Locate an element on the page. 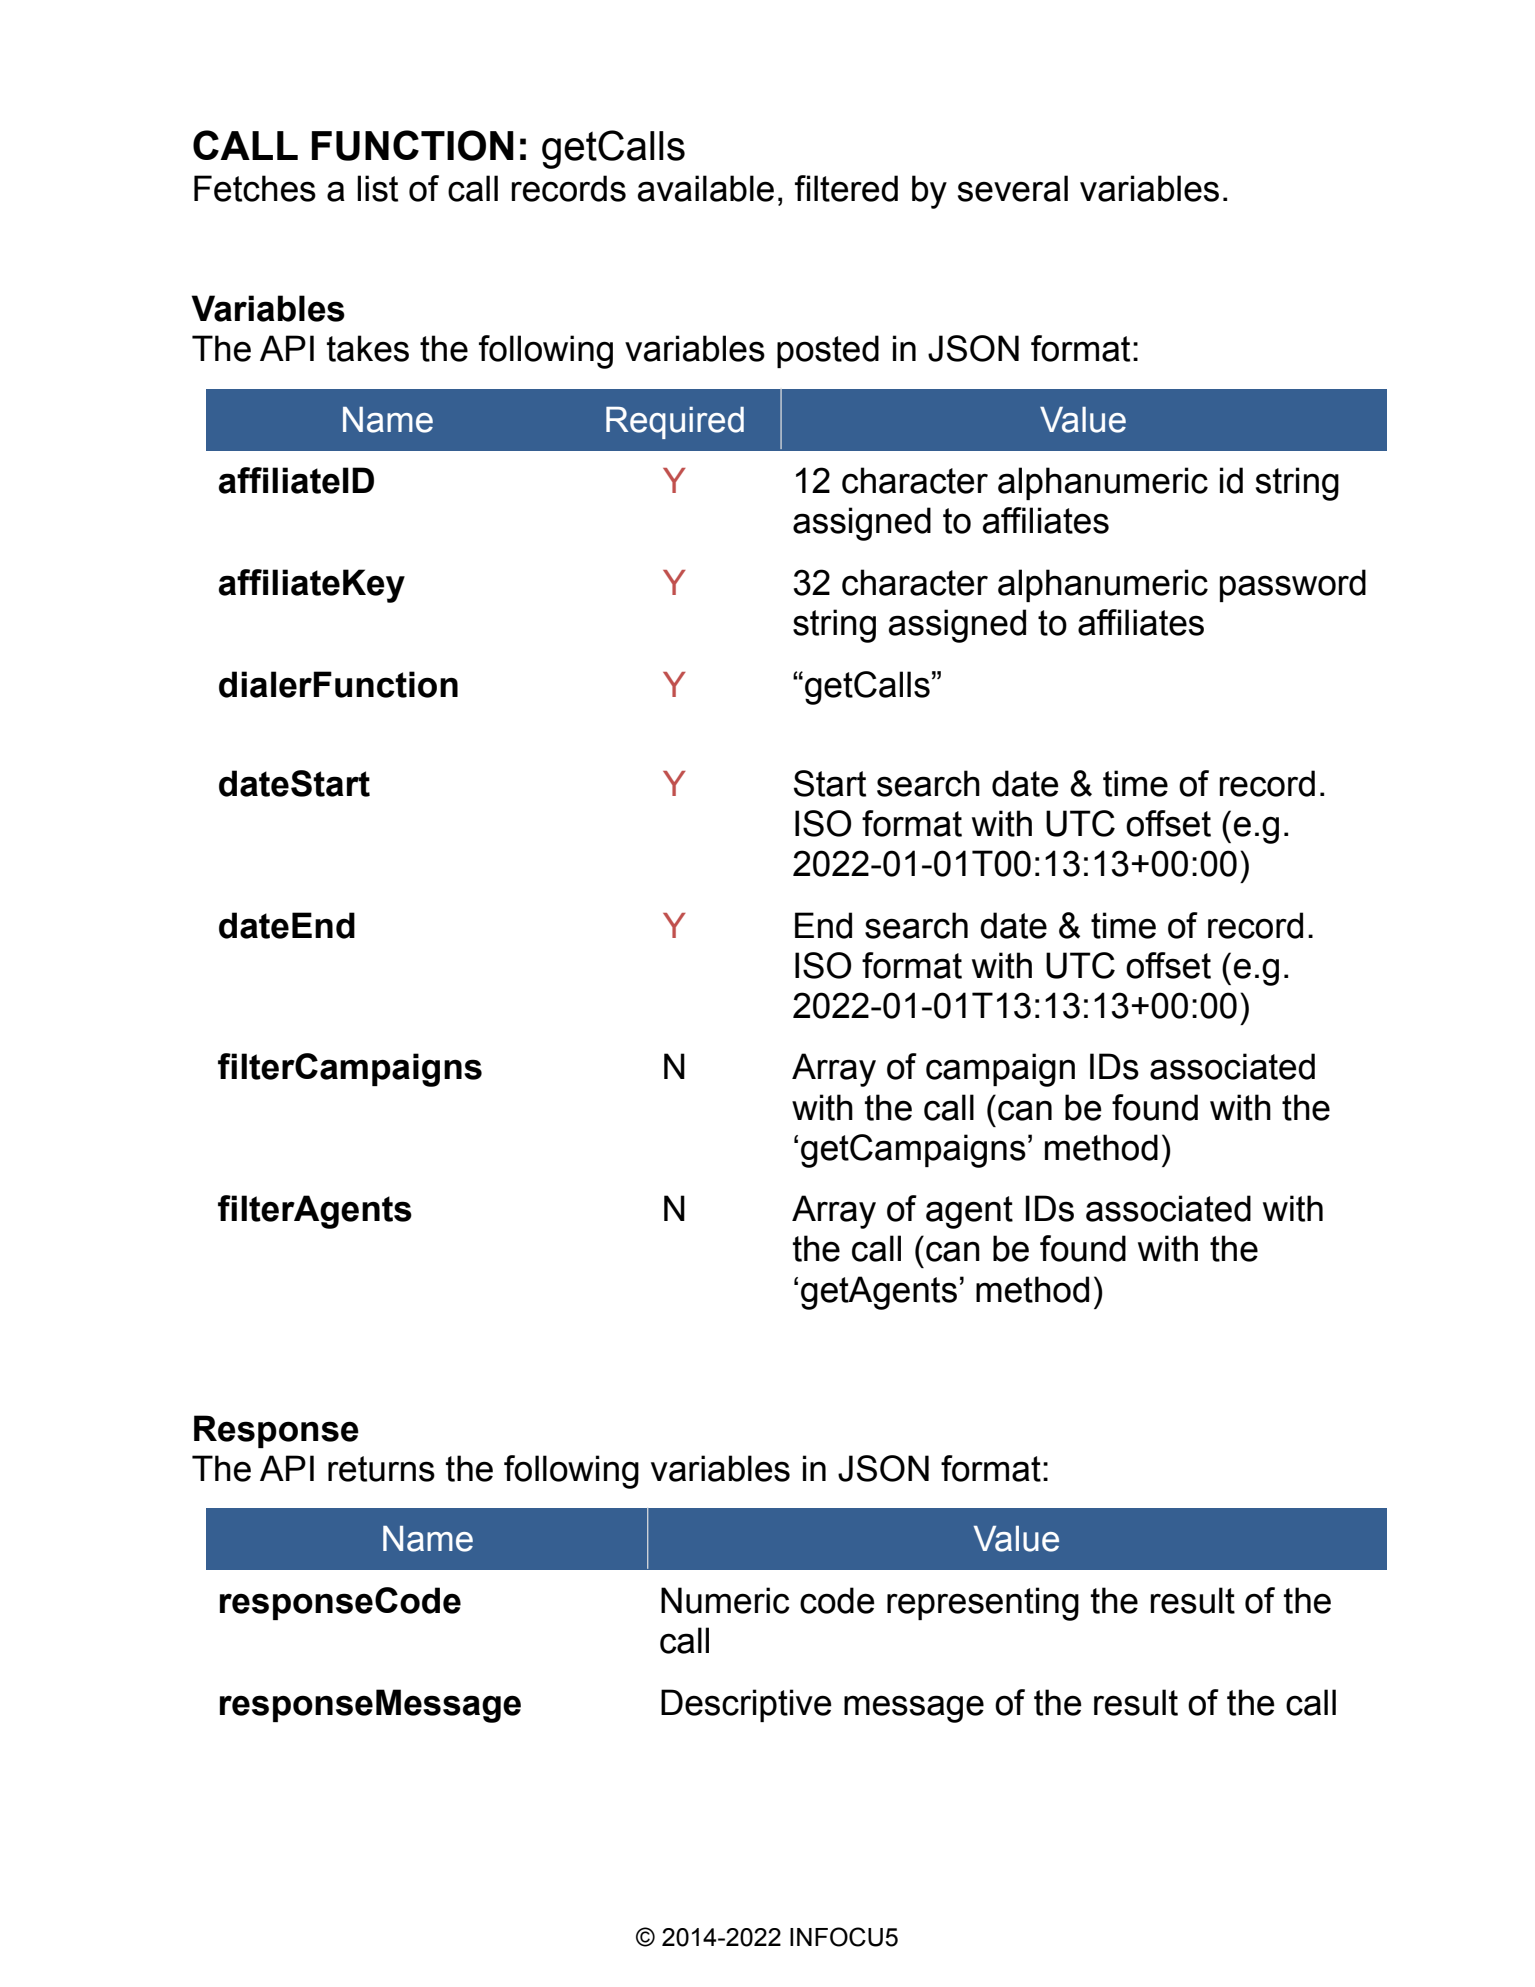  list is located at coordinates (377, 188).
